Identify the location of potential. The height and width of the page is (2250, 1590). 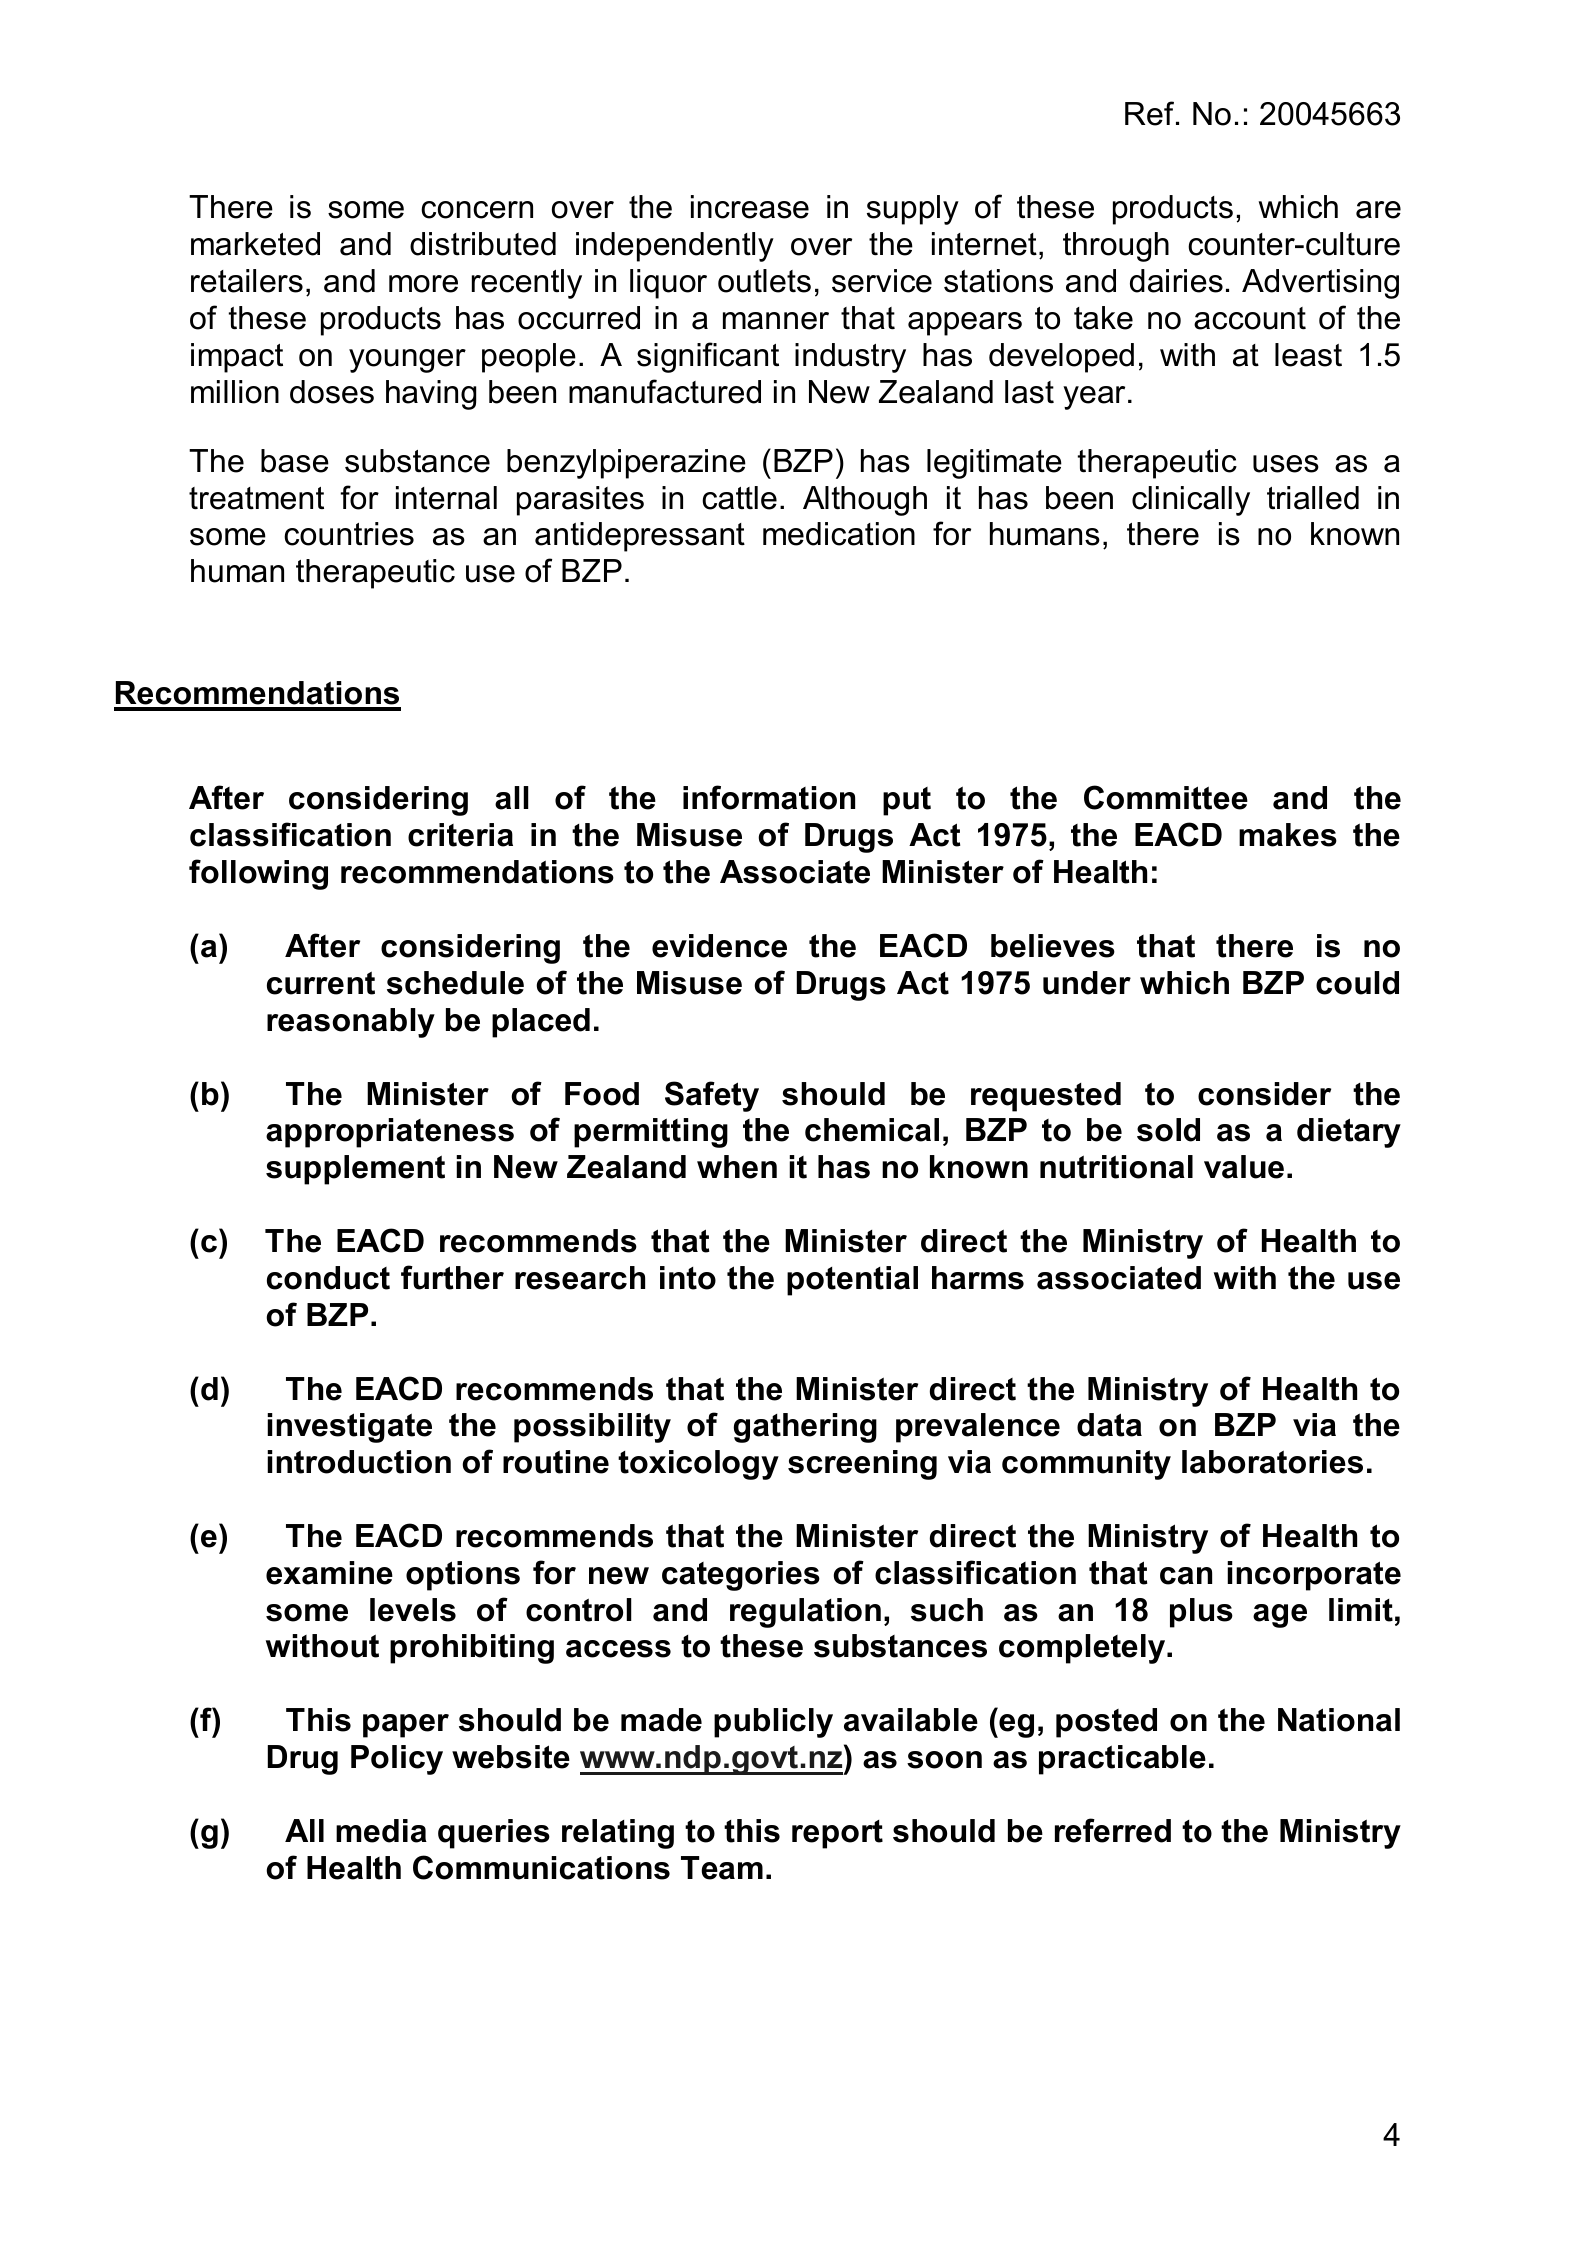
(852, 1281).
